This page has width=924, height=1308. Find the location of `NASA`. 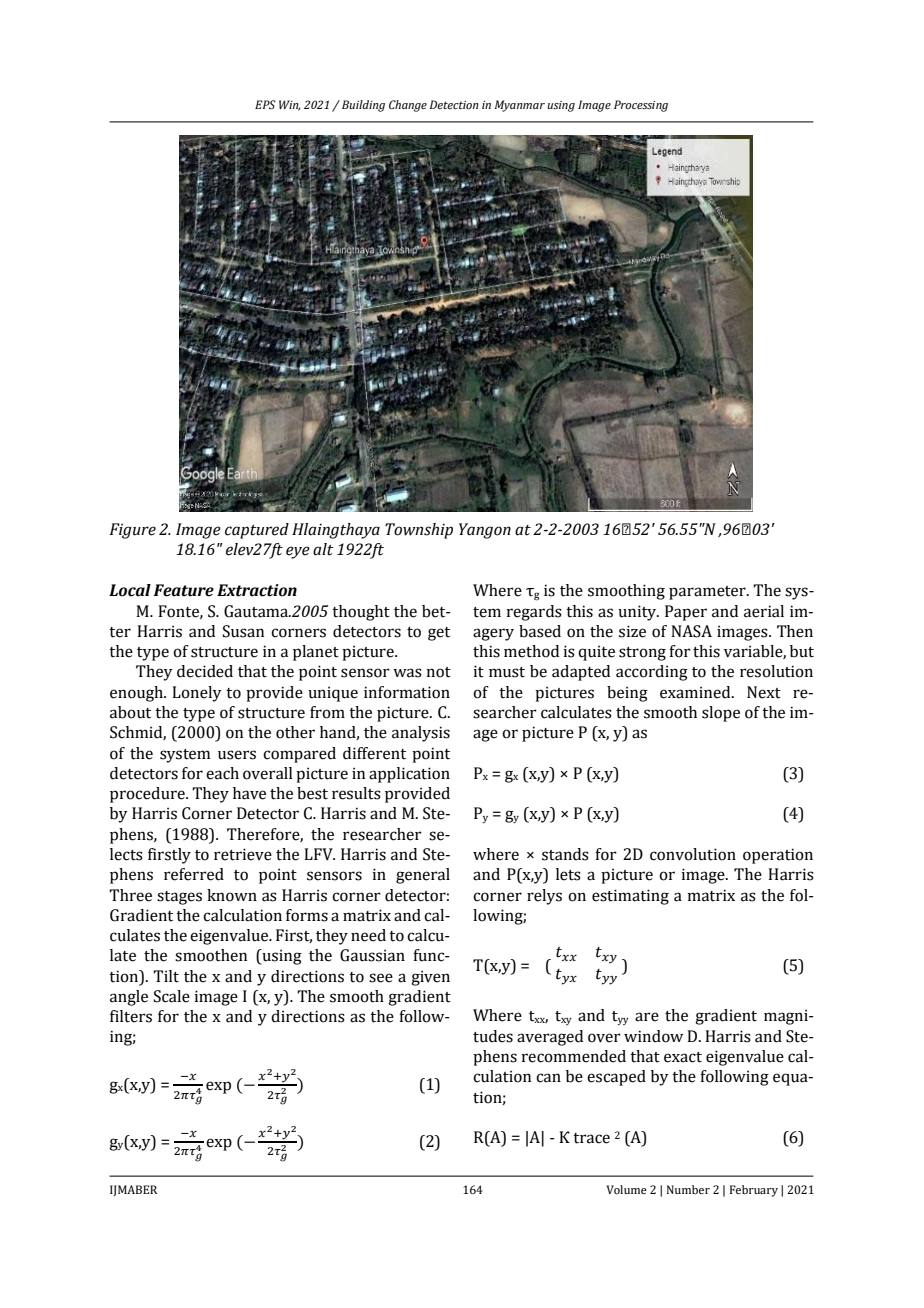

NASA is located at coordinates (691, 631).
